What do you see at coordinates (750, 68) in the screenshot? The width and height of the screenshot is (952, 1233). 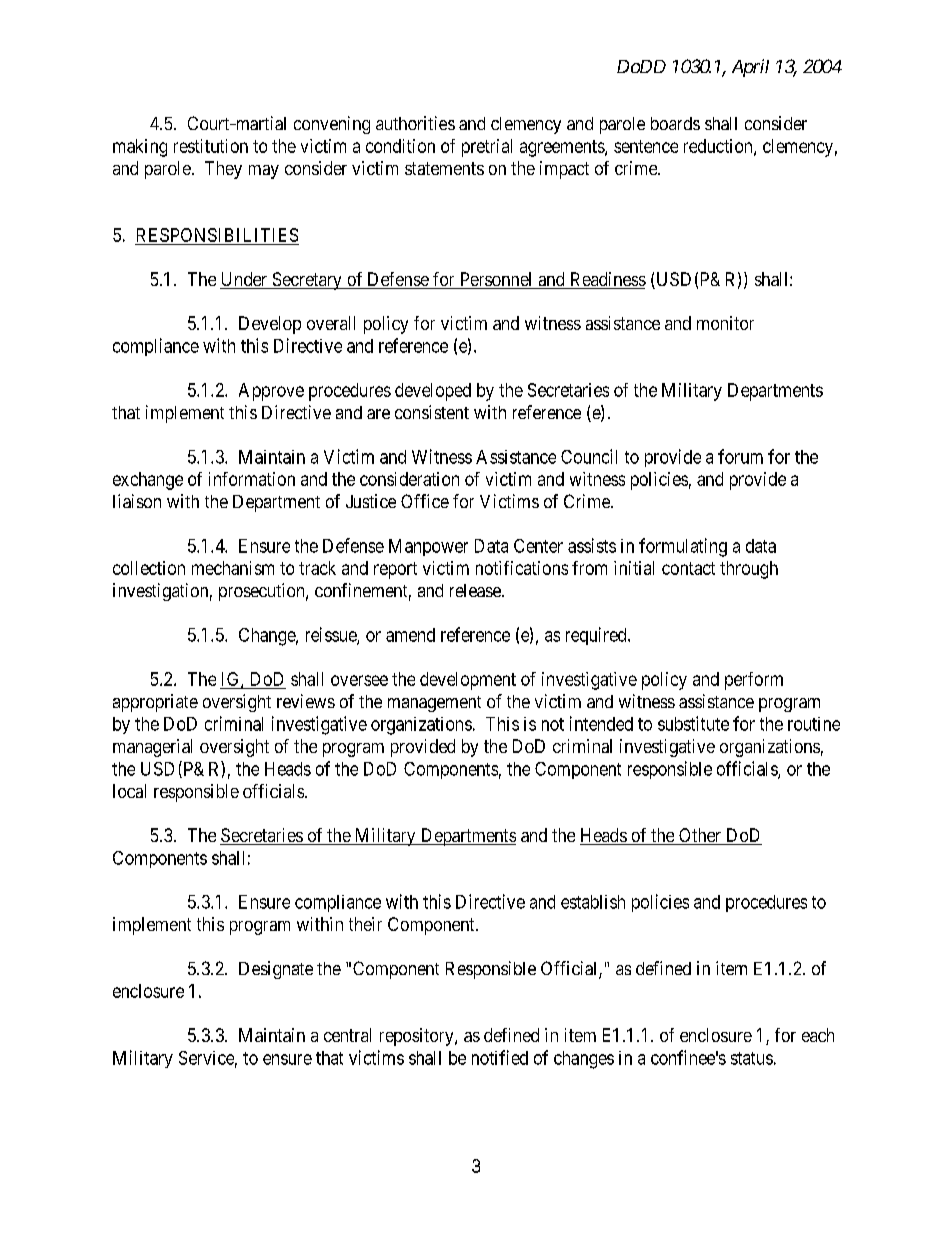 I see `April` at bounding box center [750, 68].
